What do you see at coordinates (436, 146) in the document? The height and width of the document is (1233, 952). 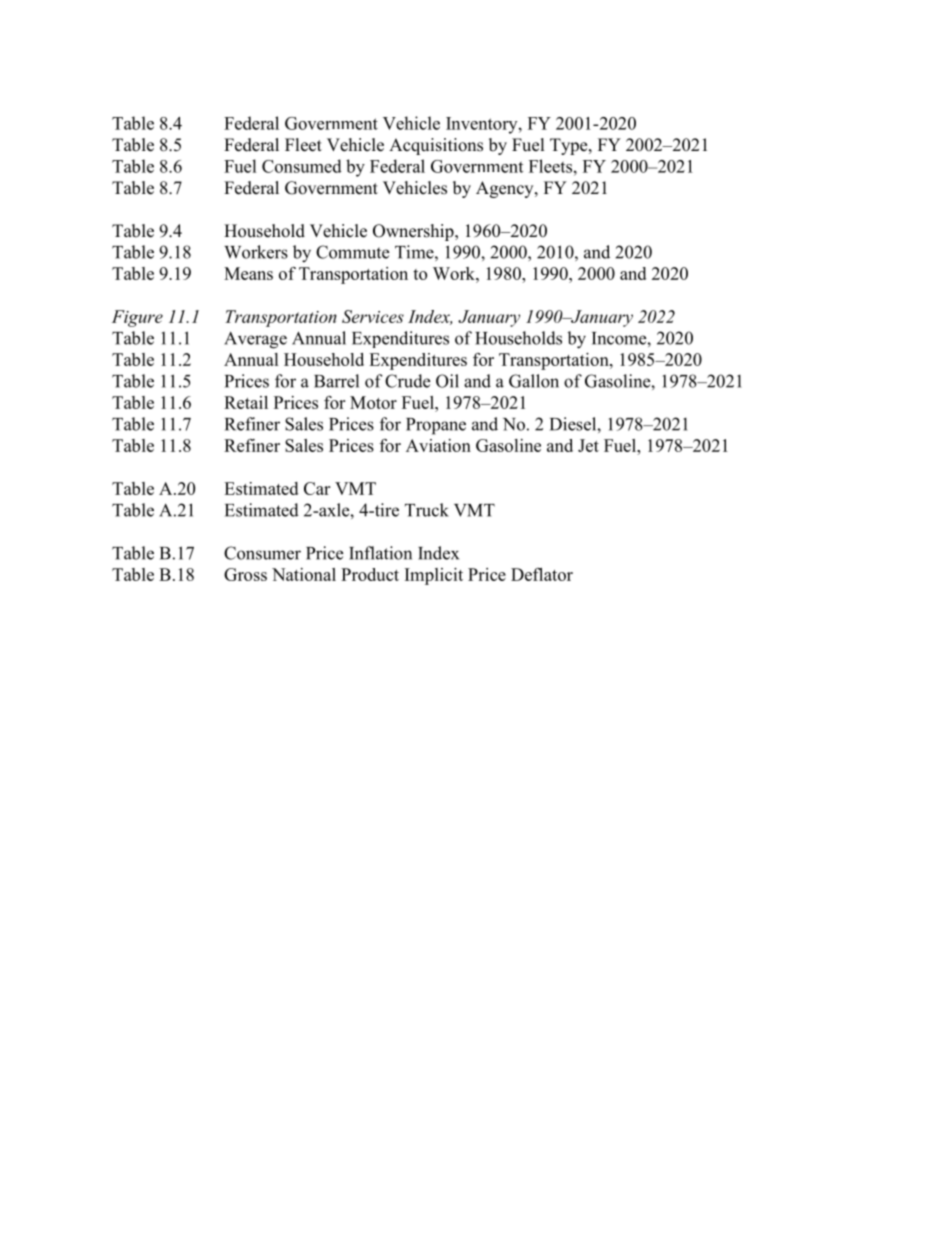 I see `Acquisitions` at bounding box center [436, 146].
